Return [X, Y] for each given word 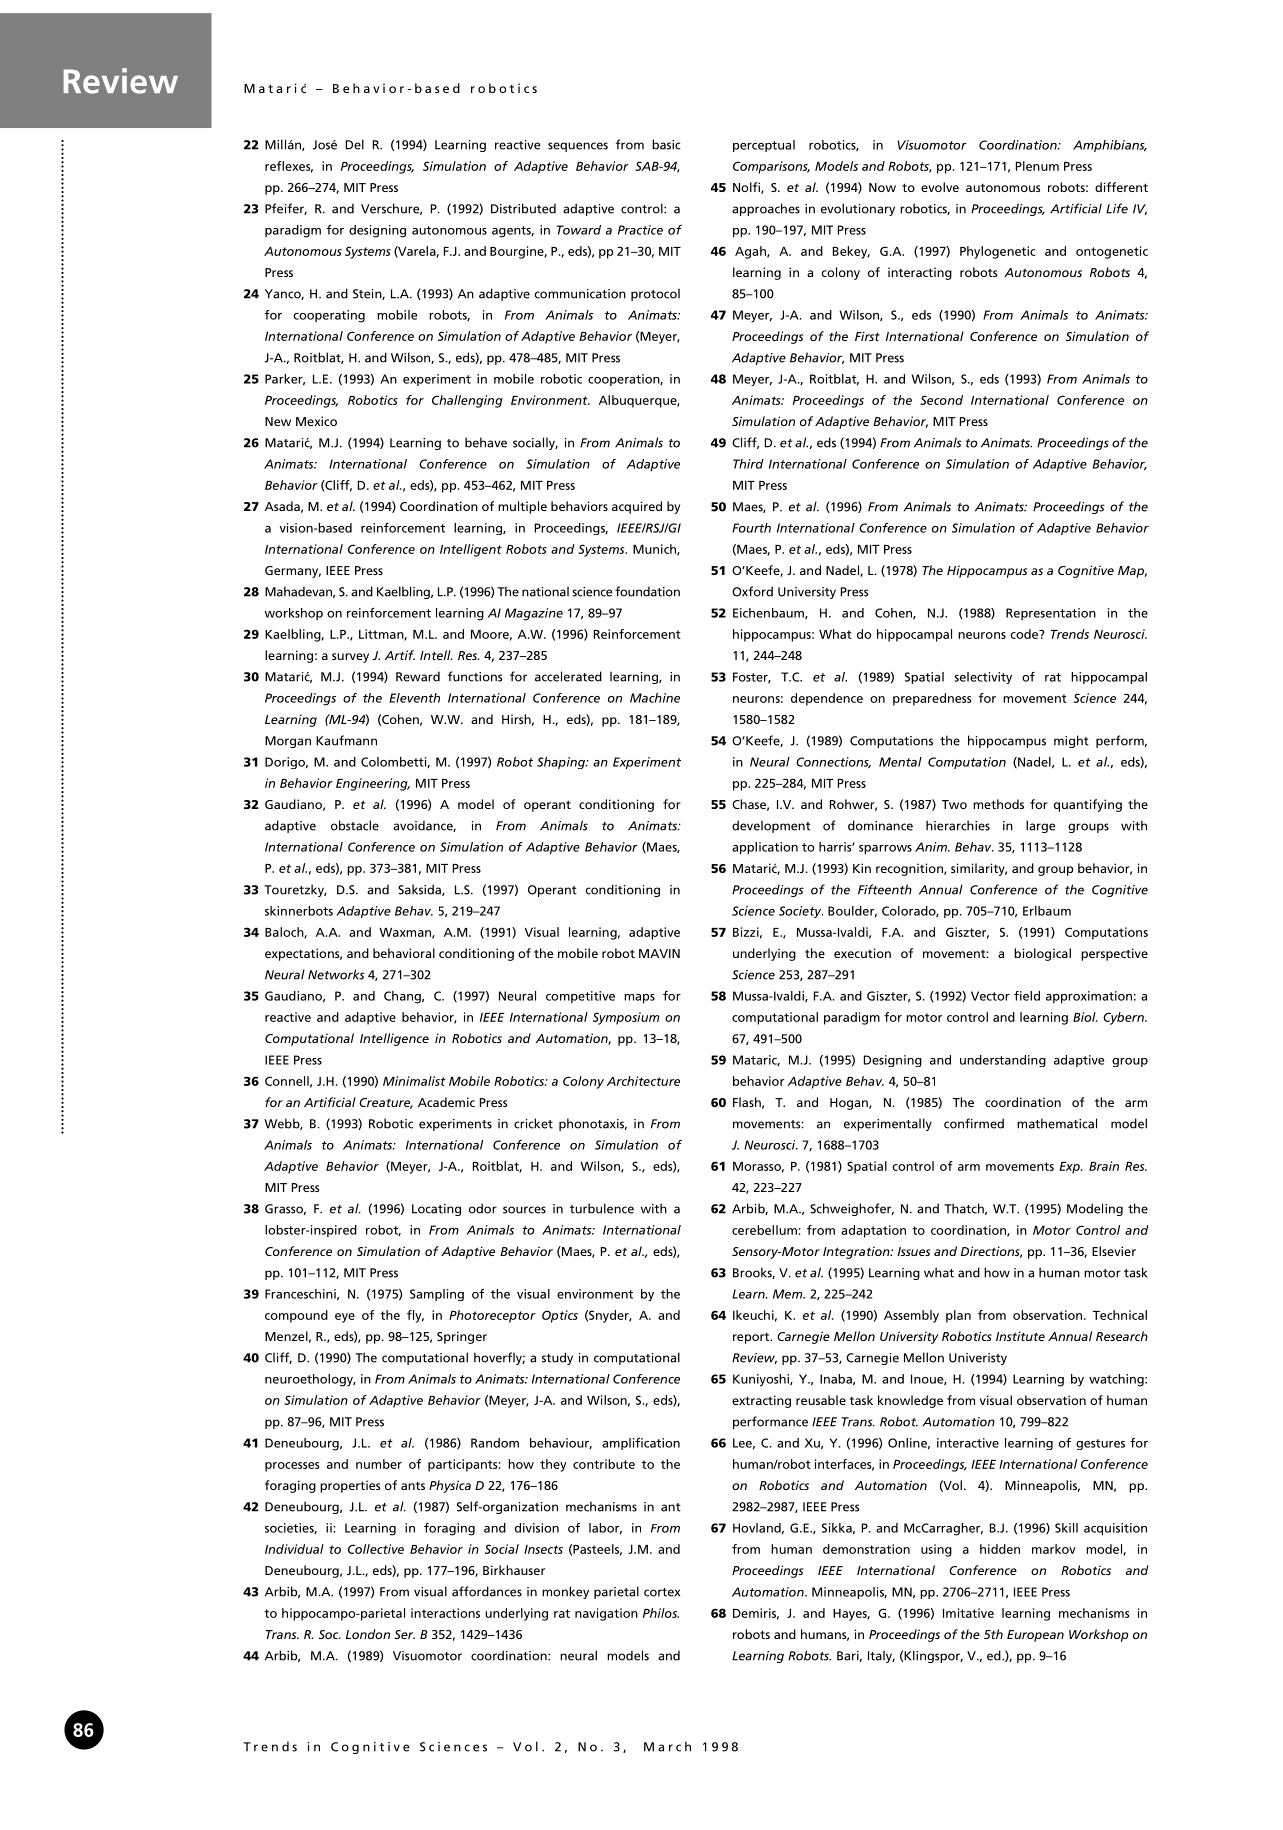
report [752, 1338]
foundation [647, 591]
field [1027, 996]
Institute [1020, 1336]
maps [639, 998]
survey [350, 658]
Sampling [437, 1295]
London [368, 1634]
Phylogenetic [997, 252]
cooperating [329, 316]
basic [666, 144]
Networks [336, 974]
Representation [1051, 614]
